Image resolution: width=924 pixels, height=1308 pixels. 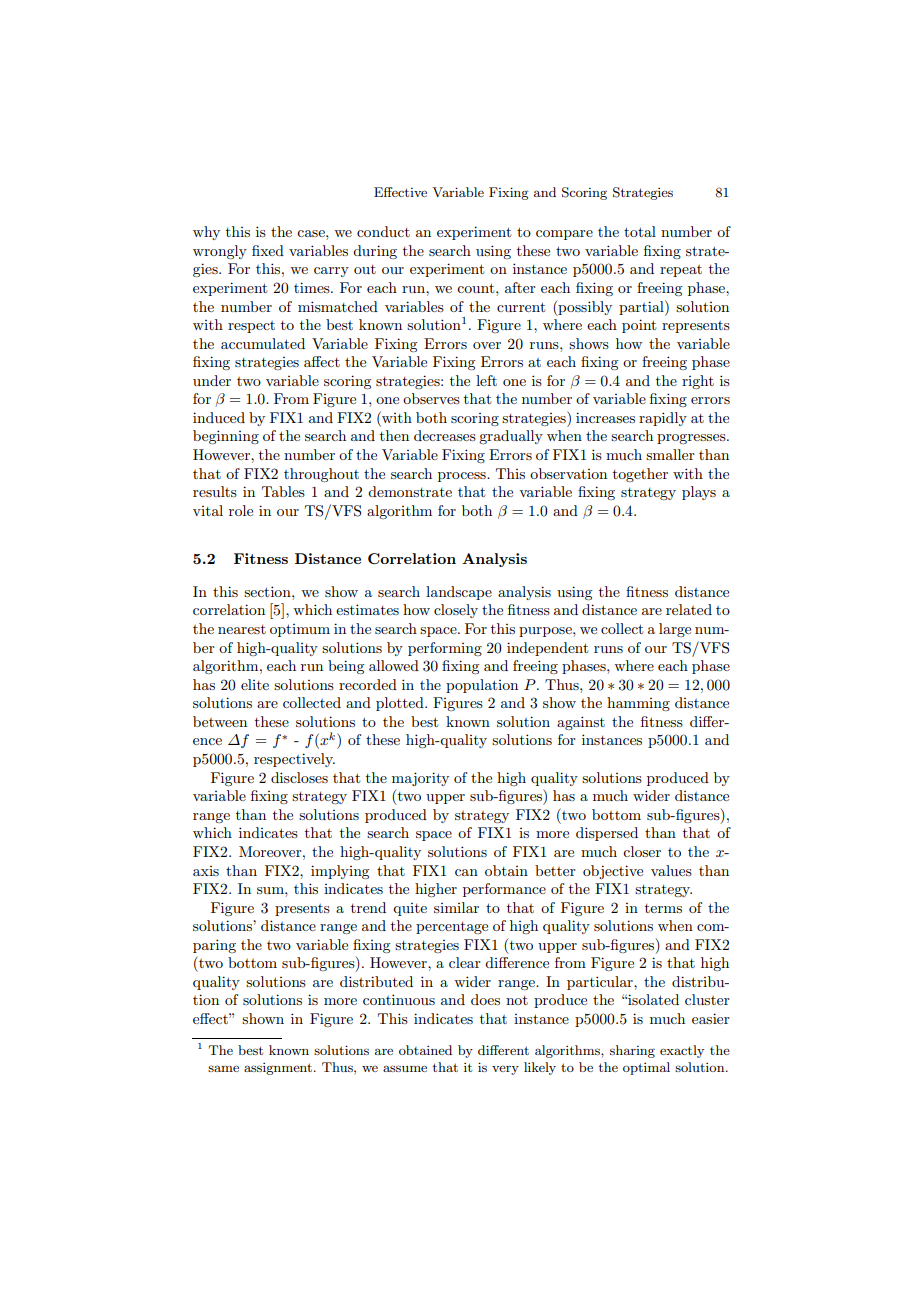 I want to click on performing, so click(x=445, y=649).
